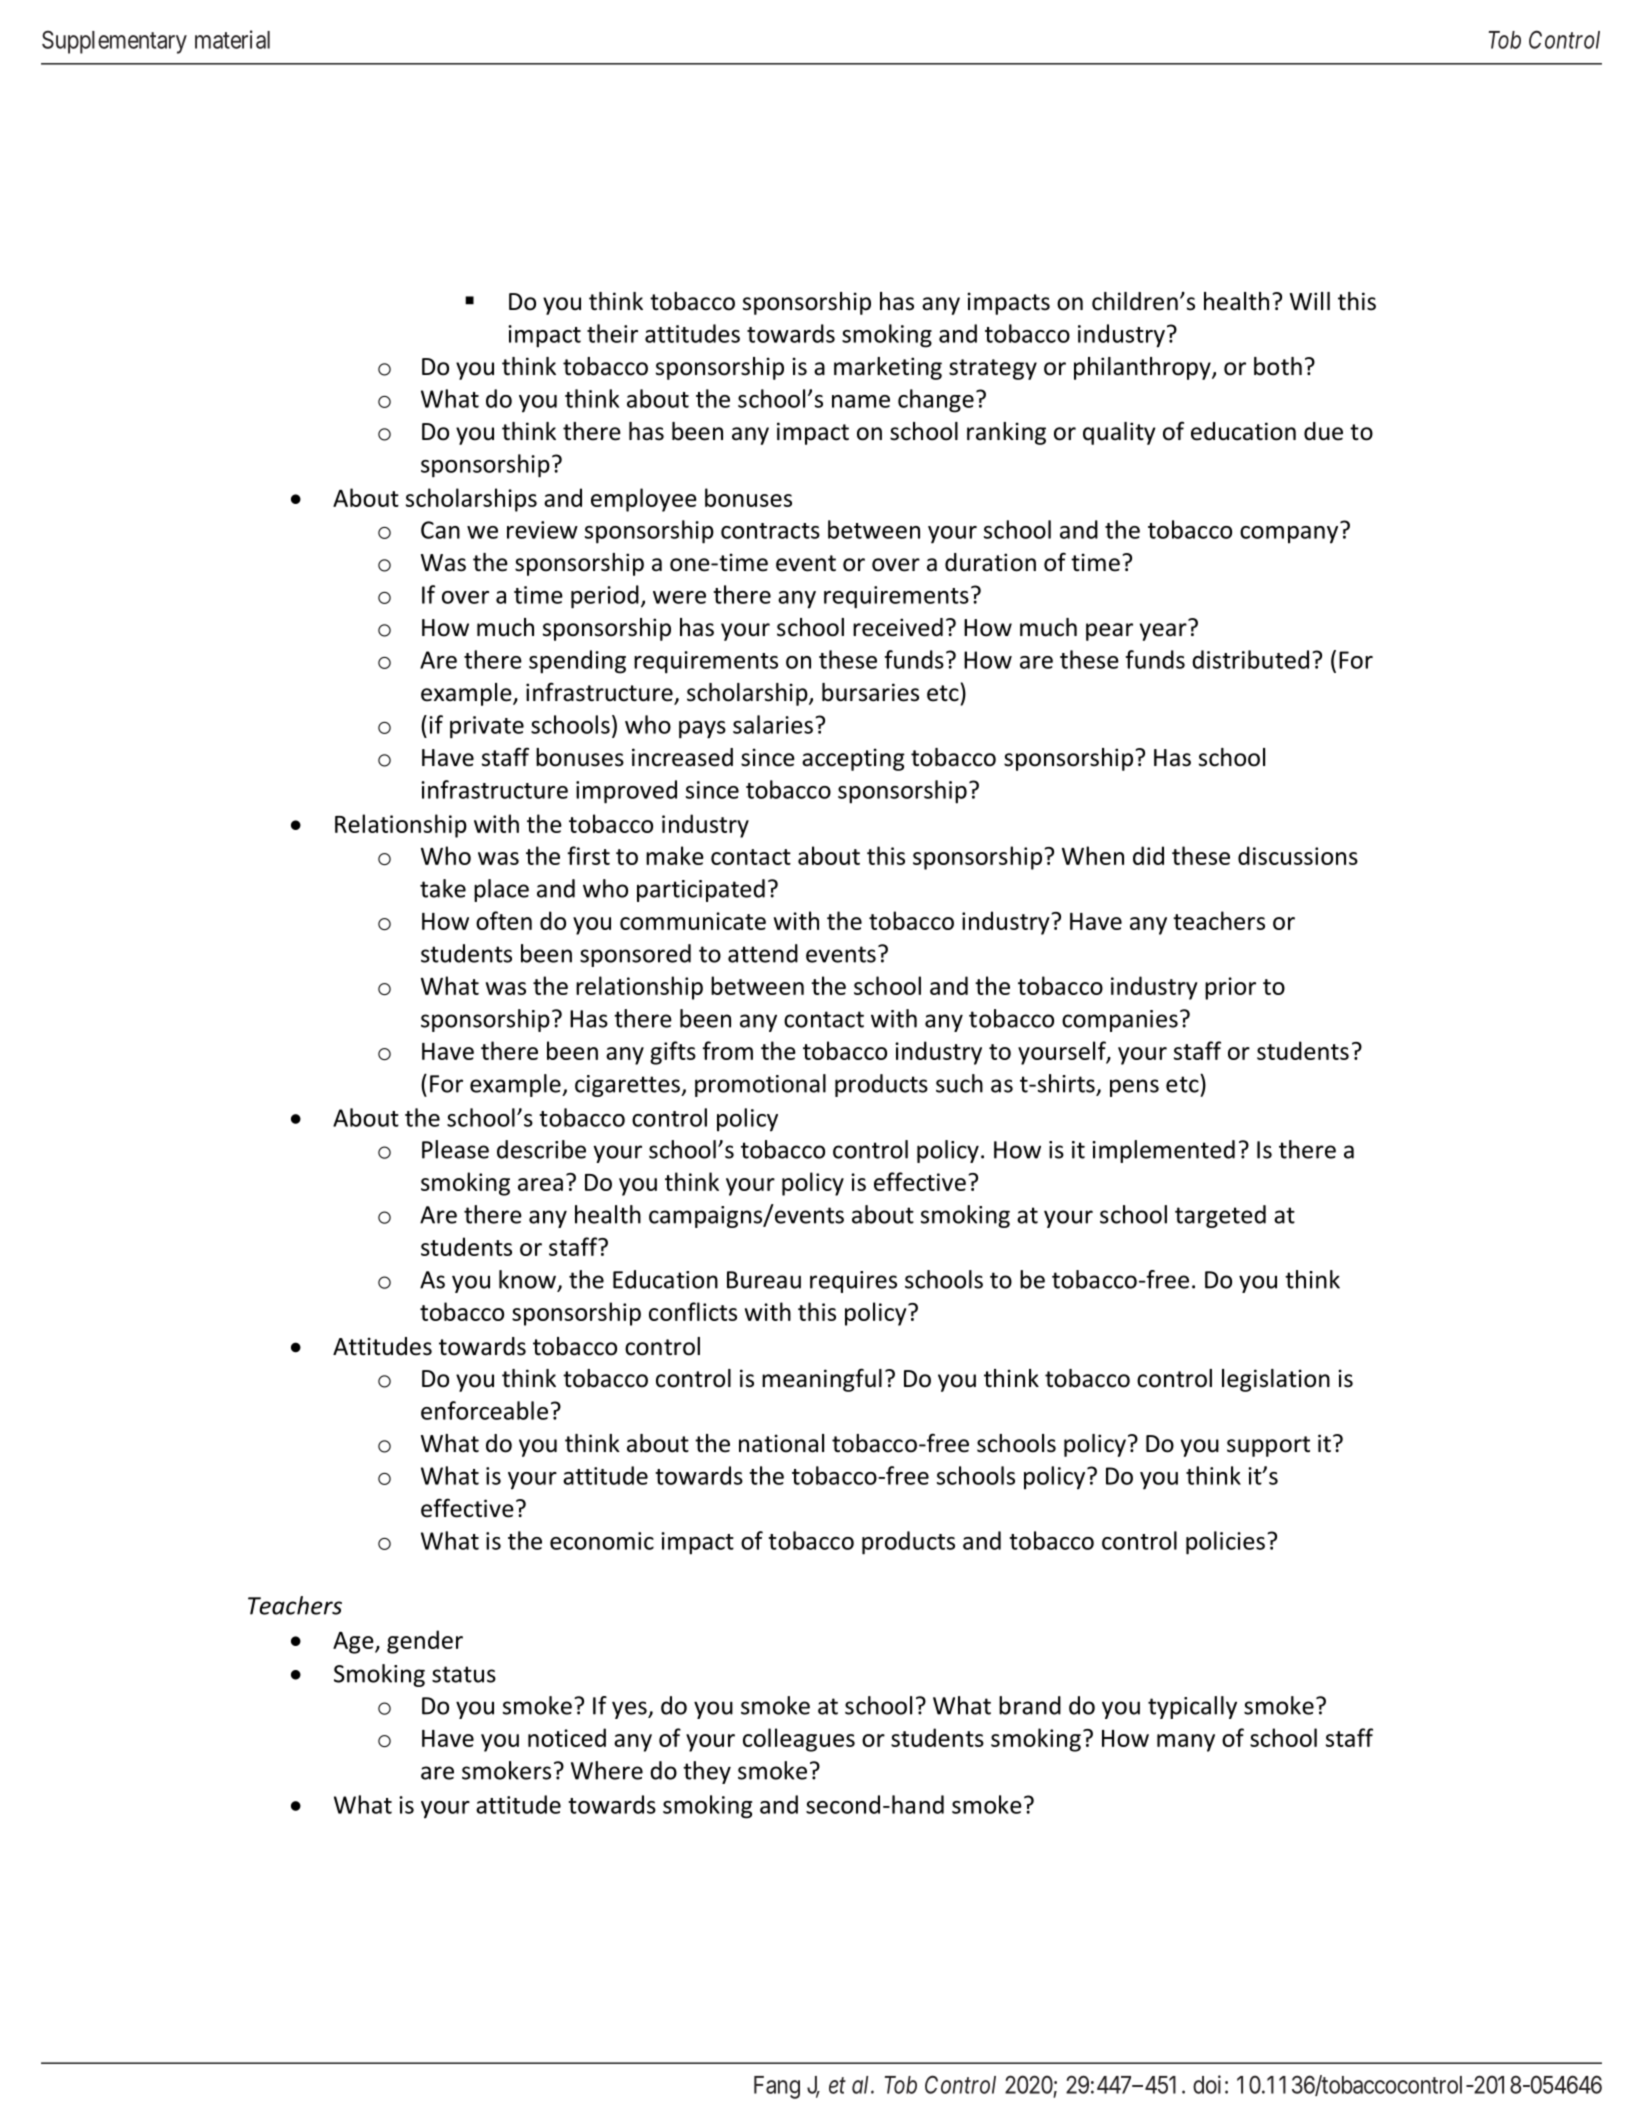 This page has width=1643, height=2127. What do you see at coordinates (612, 333) in the page?
I see `their` at bounding box center [612, 333].
